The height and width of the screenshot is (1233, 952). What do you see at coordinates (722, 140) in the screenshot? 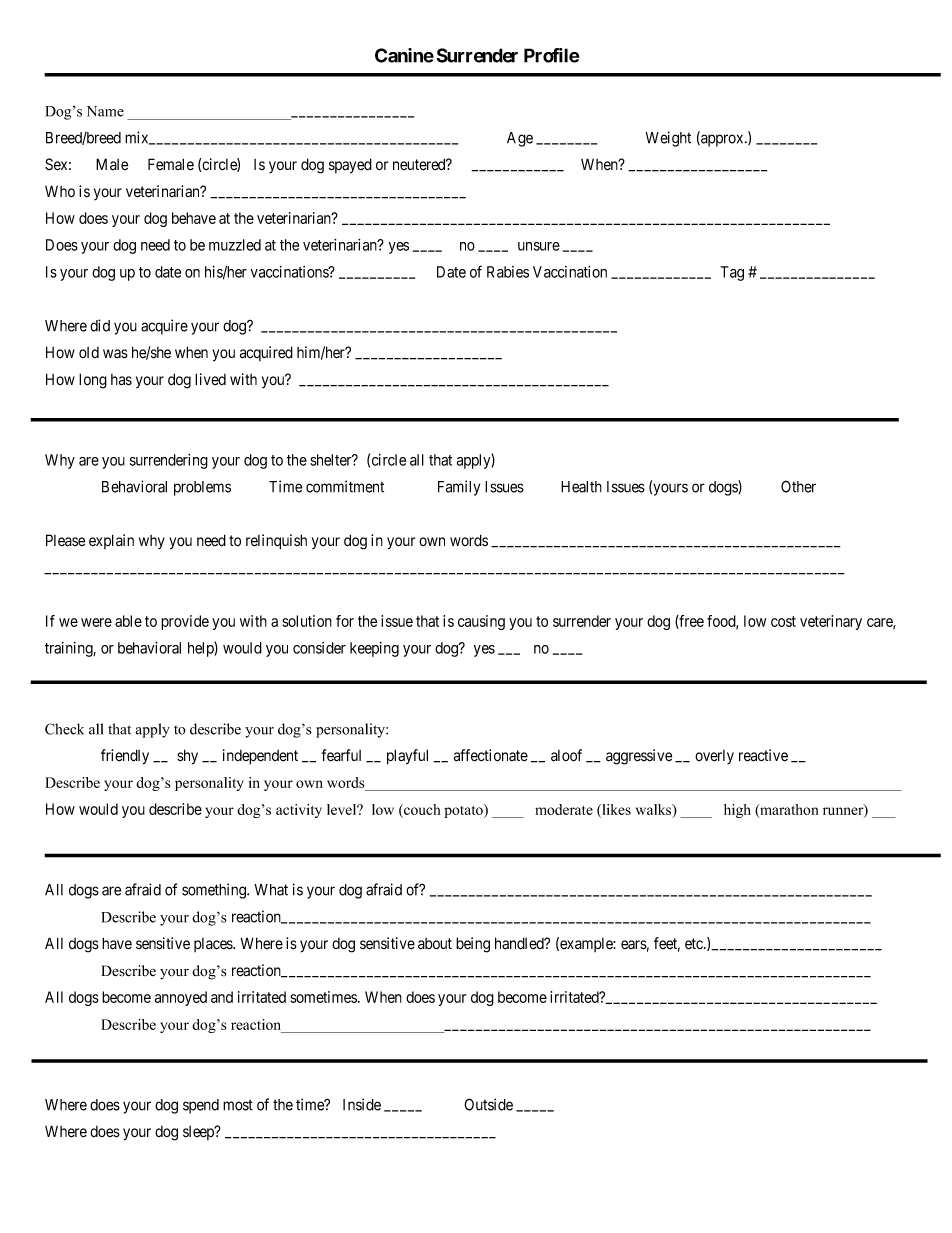
I see `approx` at bounding box center [722, 140].
